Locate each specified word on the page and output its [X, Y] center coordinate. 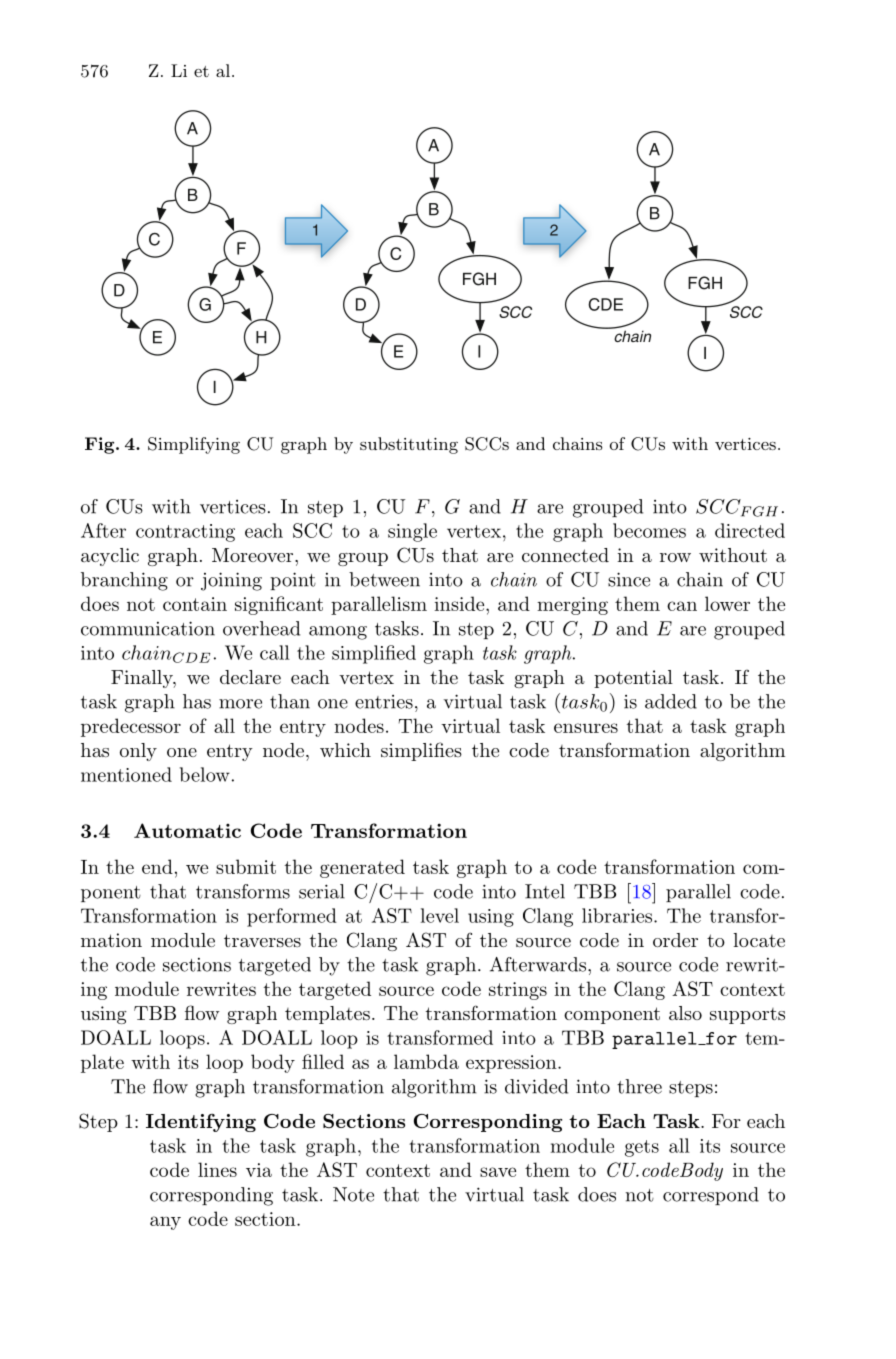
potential [633, 679]
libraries [618, 915]
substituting [409, 445]
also [685, 1013]
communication [148, 628]
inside [460, 603]
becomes [649, 530]
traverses [262, 940]
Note [353, 1194]
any [165, 1223]
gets [642, 1148]
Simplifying [194, 445]
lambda [426, 1061]
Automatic [187, 830]
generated [362, 868]
